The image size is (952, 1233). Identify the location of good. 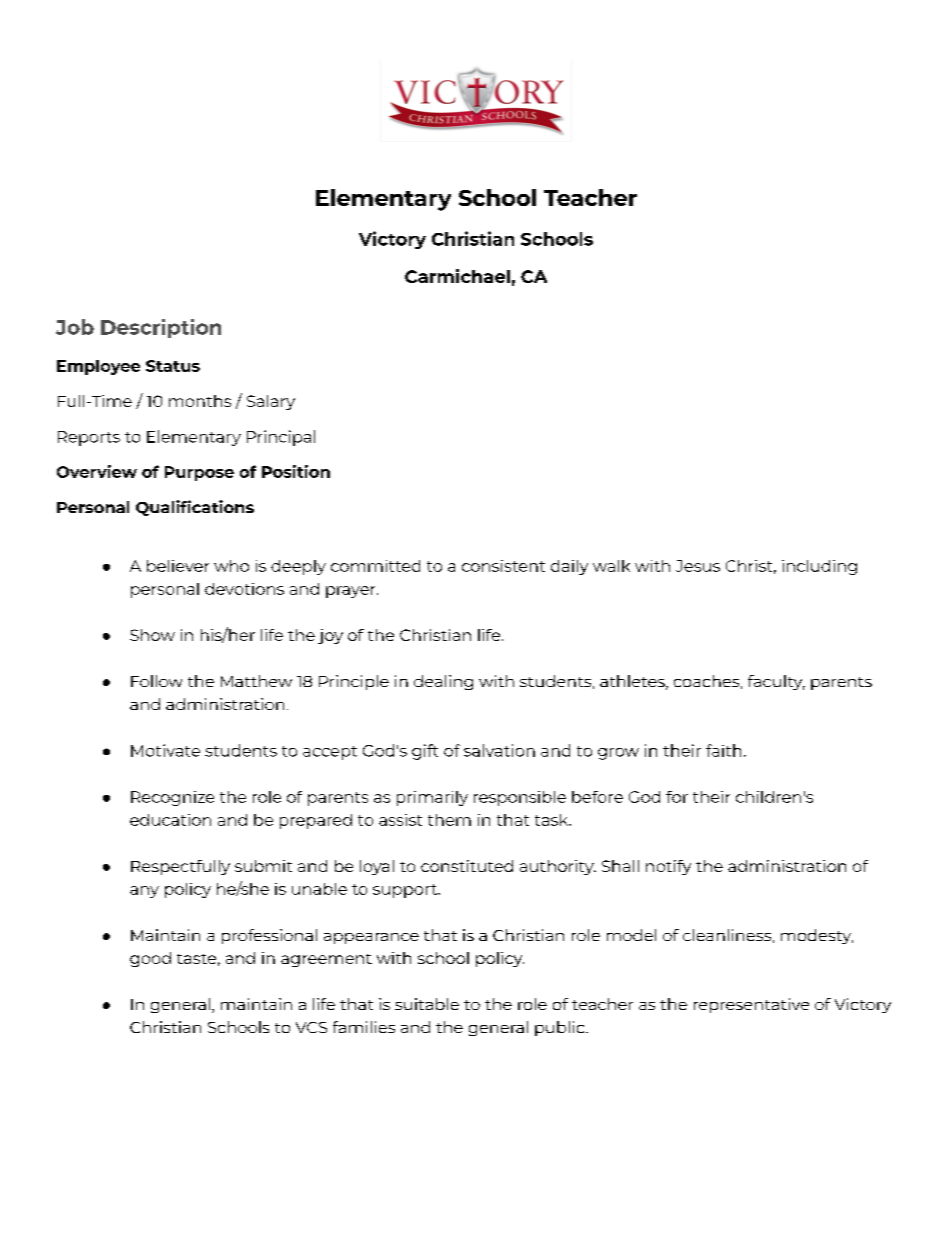
(150, 959).
